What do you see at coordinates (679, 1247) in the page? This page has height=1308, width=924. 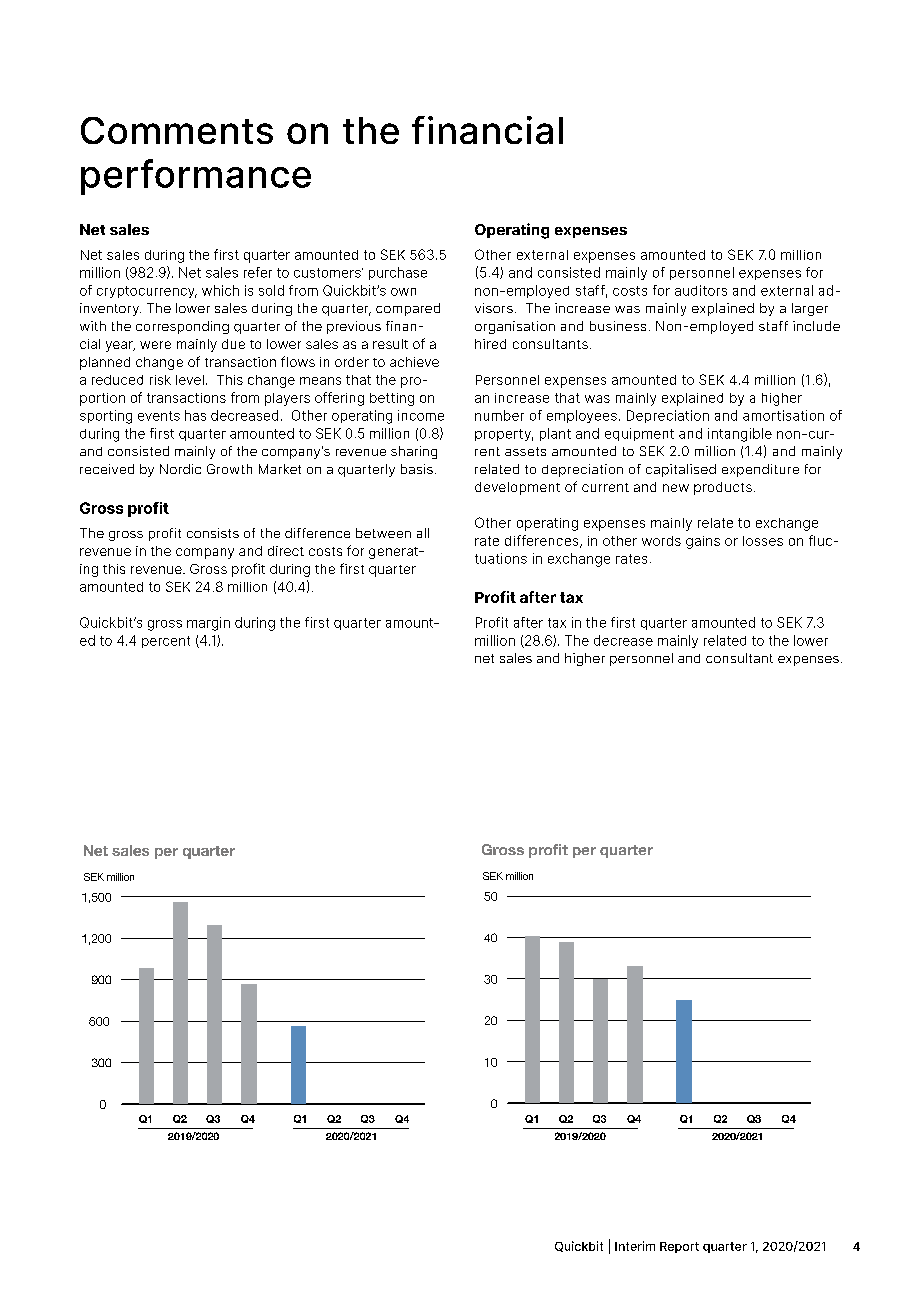 I see `Report` at bounding box center [679, 1247].
